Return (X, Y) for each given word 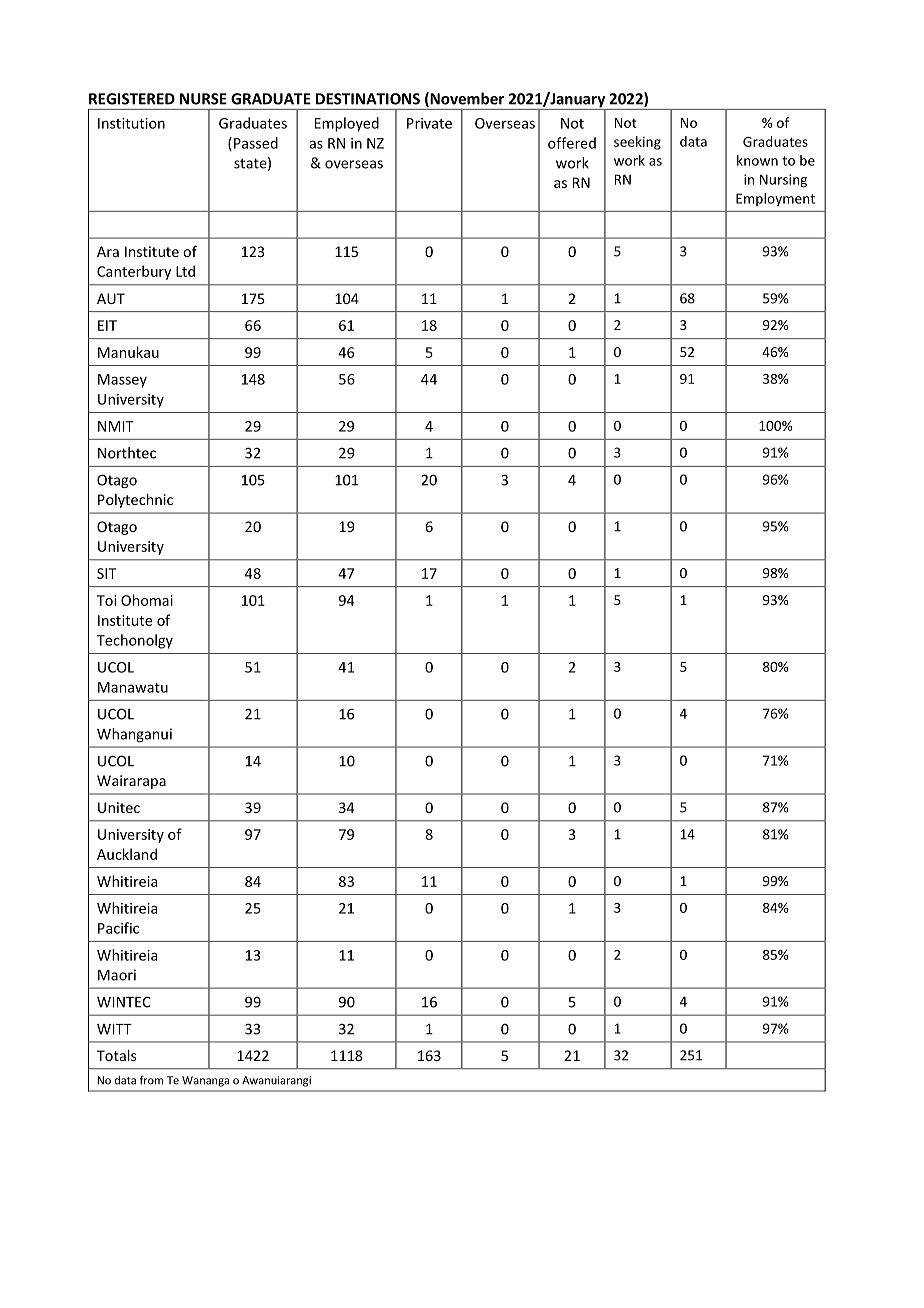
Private (429, 123)
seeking (637, 143)
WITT (114, 1029)
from (151, 1080)
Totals (116, 1055)
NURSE (203, 99)
